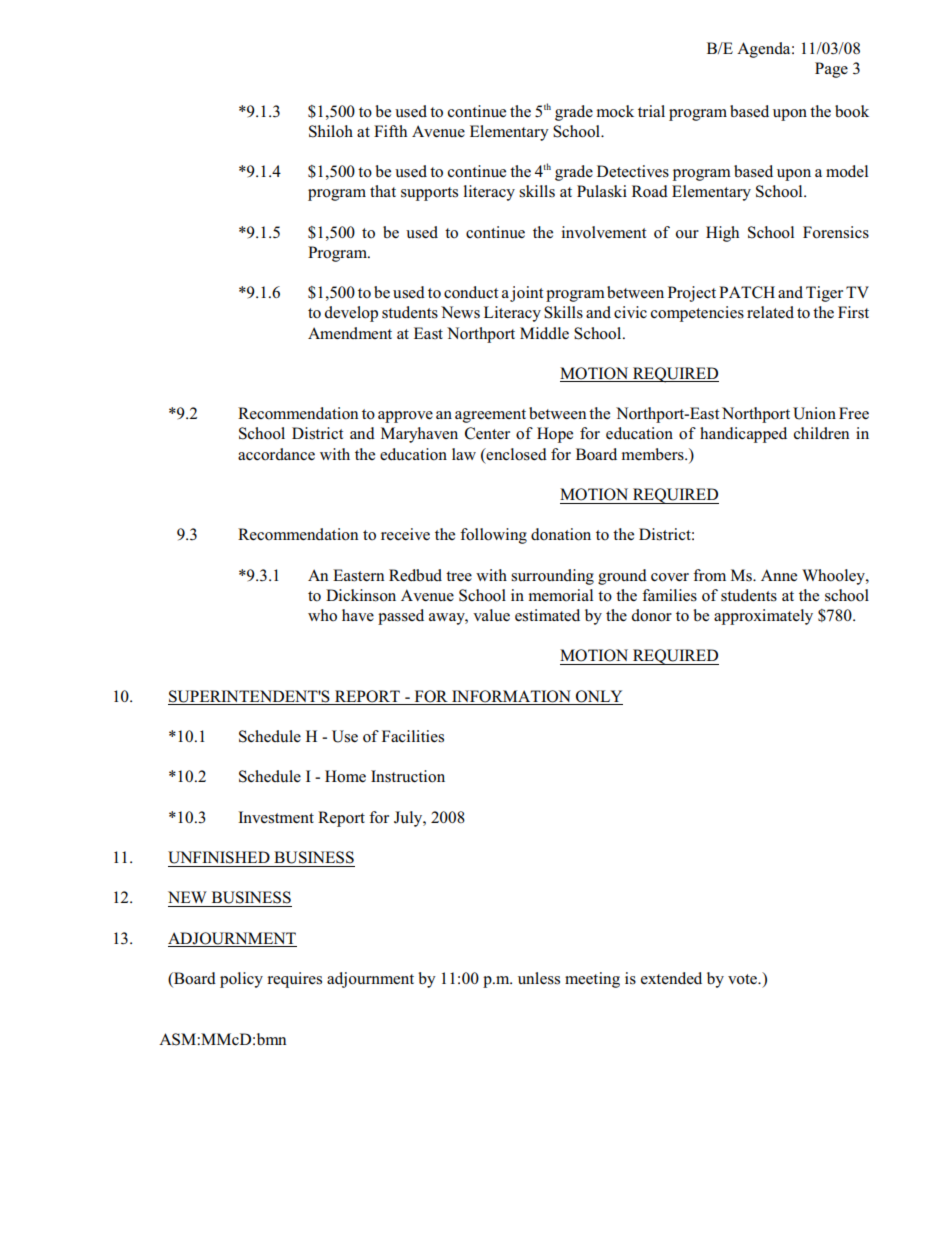  What do you see at coordinates (350, 333) in the screenshot?
I see `Amendment` at bounding box center [350, 333].
